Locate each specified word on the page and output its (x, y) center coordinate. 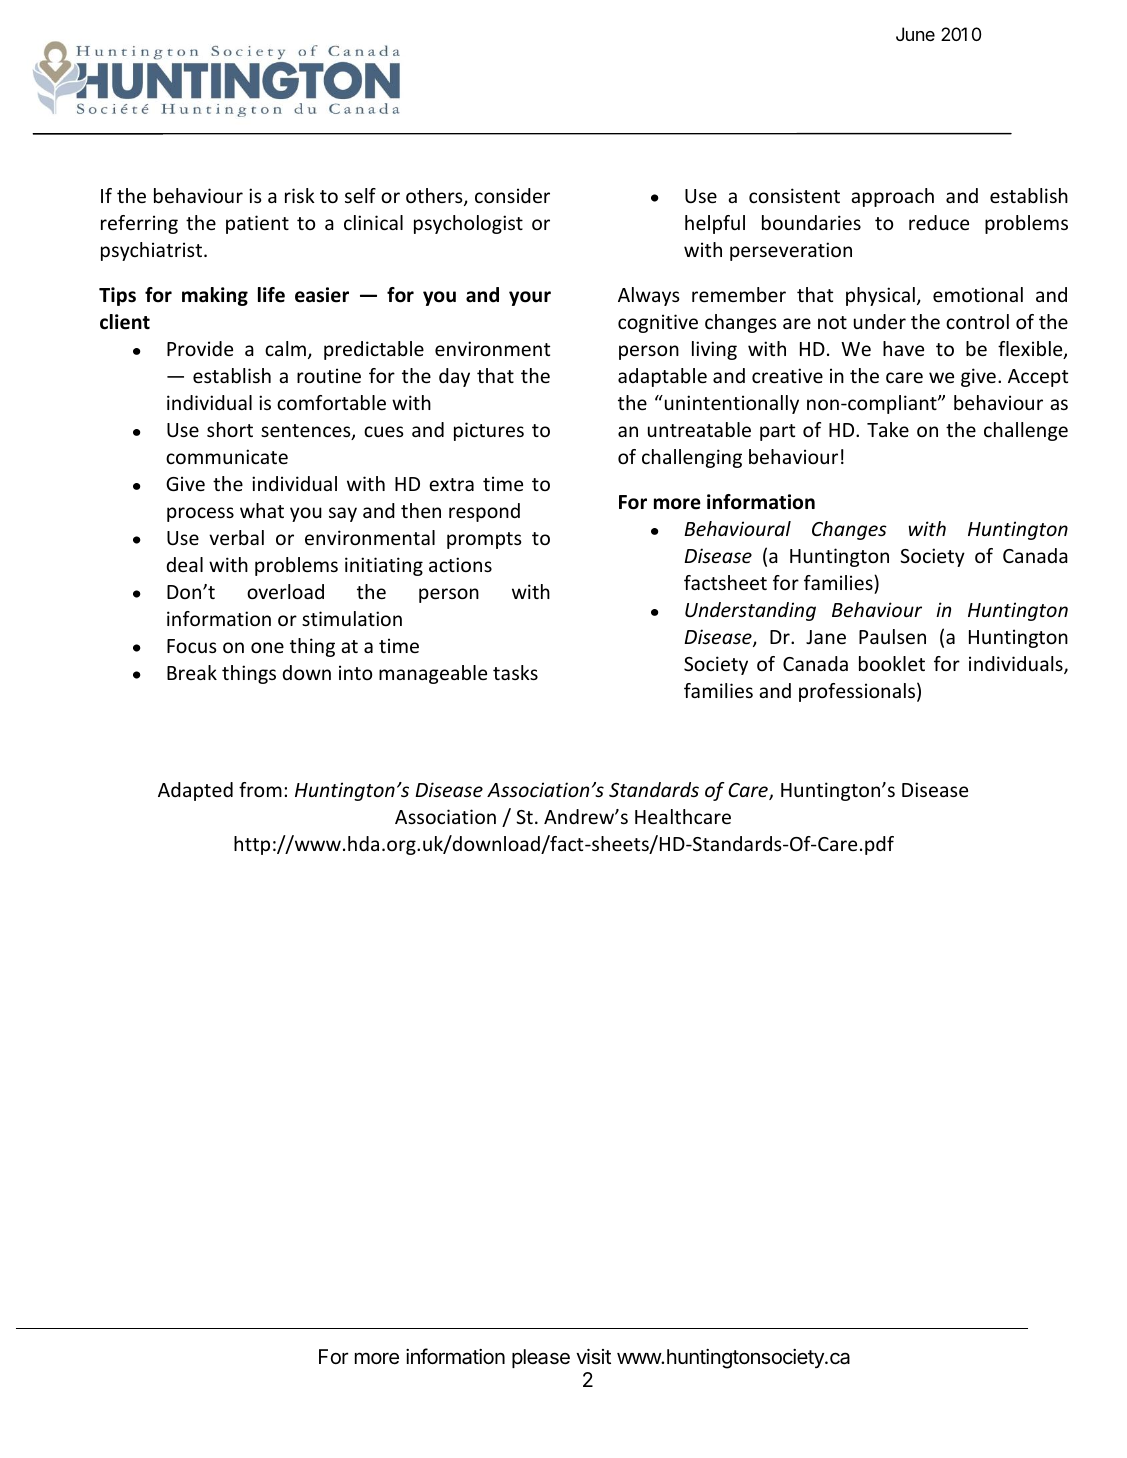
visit (593, 1357)
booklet (892, 663)
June (915, 34)
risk (300, 195)
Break (192, 672)
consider (512, 195)
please (541, 1358)
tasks (515, 672)
